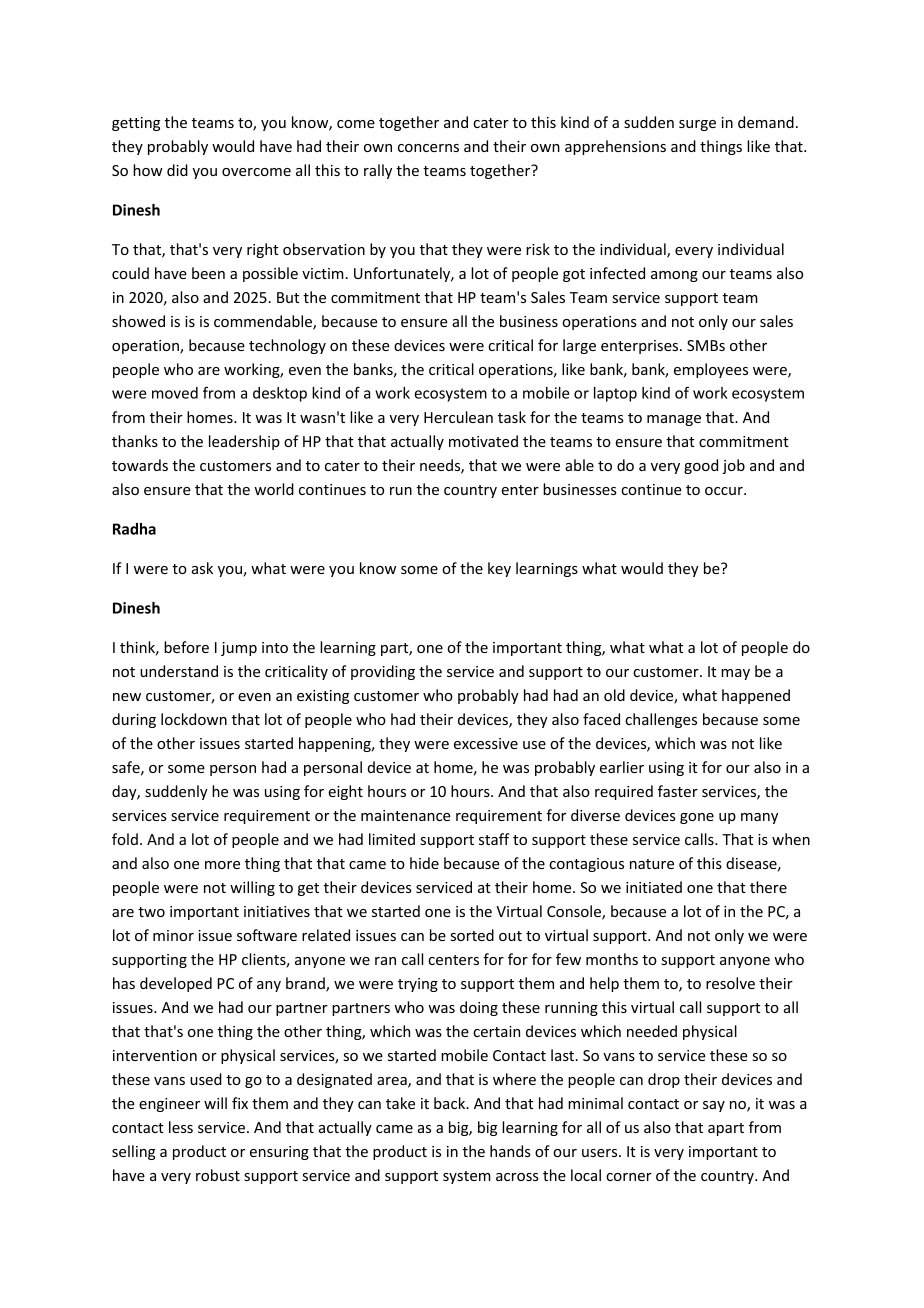  Describe the element at coordinates (134, 529) in the screenshot. I see `Radha` at that location.
